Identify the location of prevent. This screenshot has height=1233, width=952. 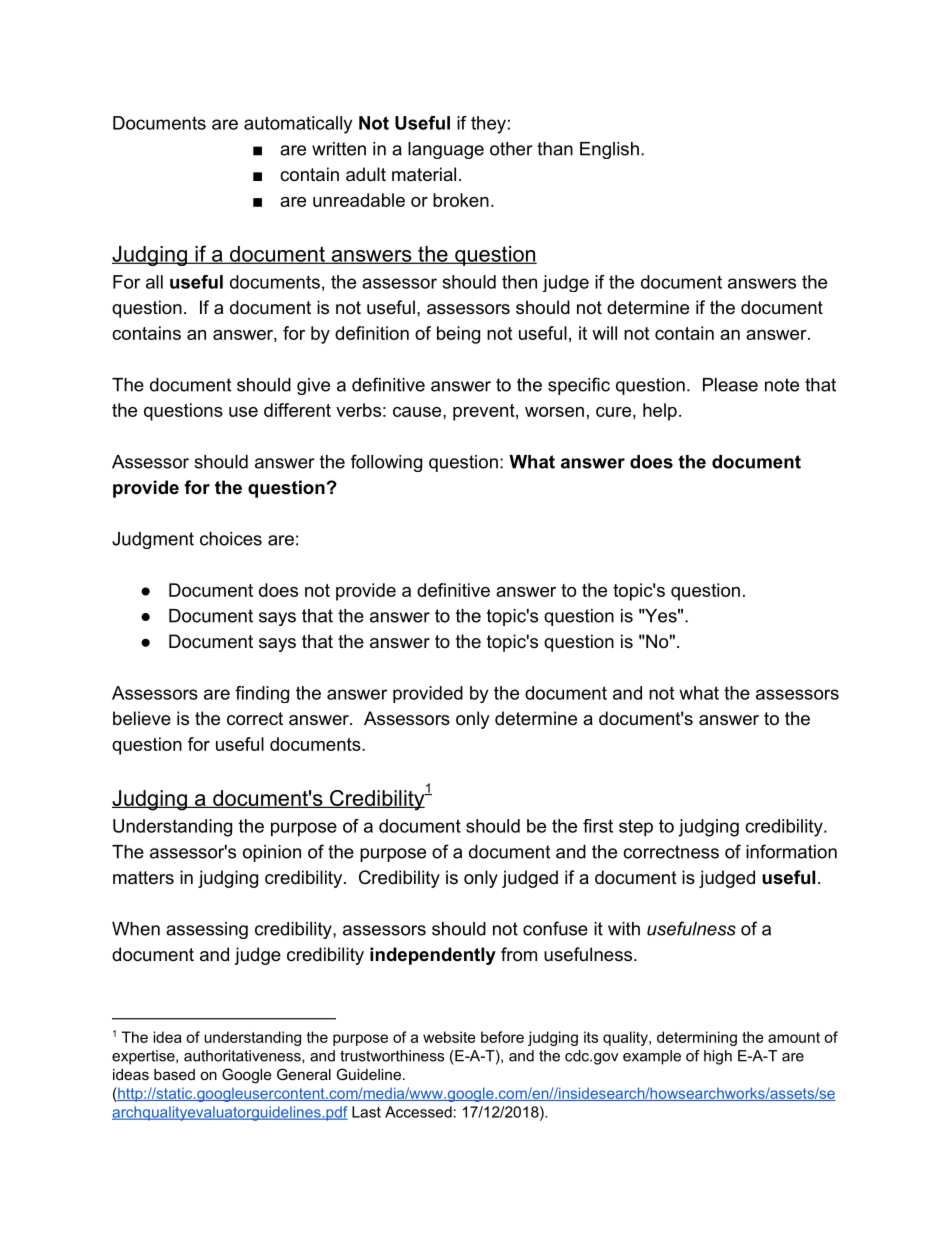
(485, 412).
